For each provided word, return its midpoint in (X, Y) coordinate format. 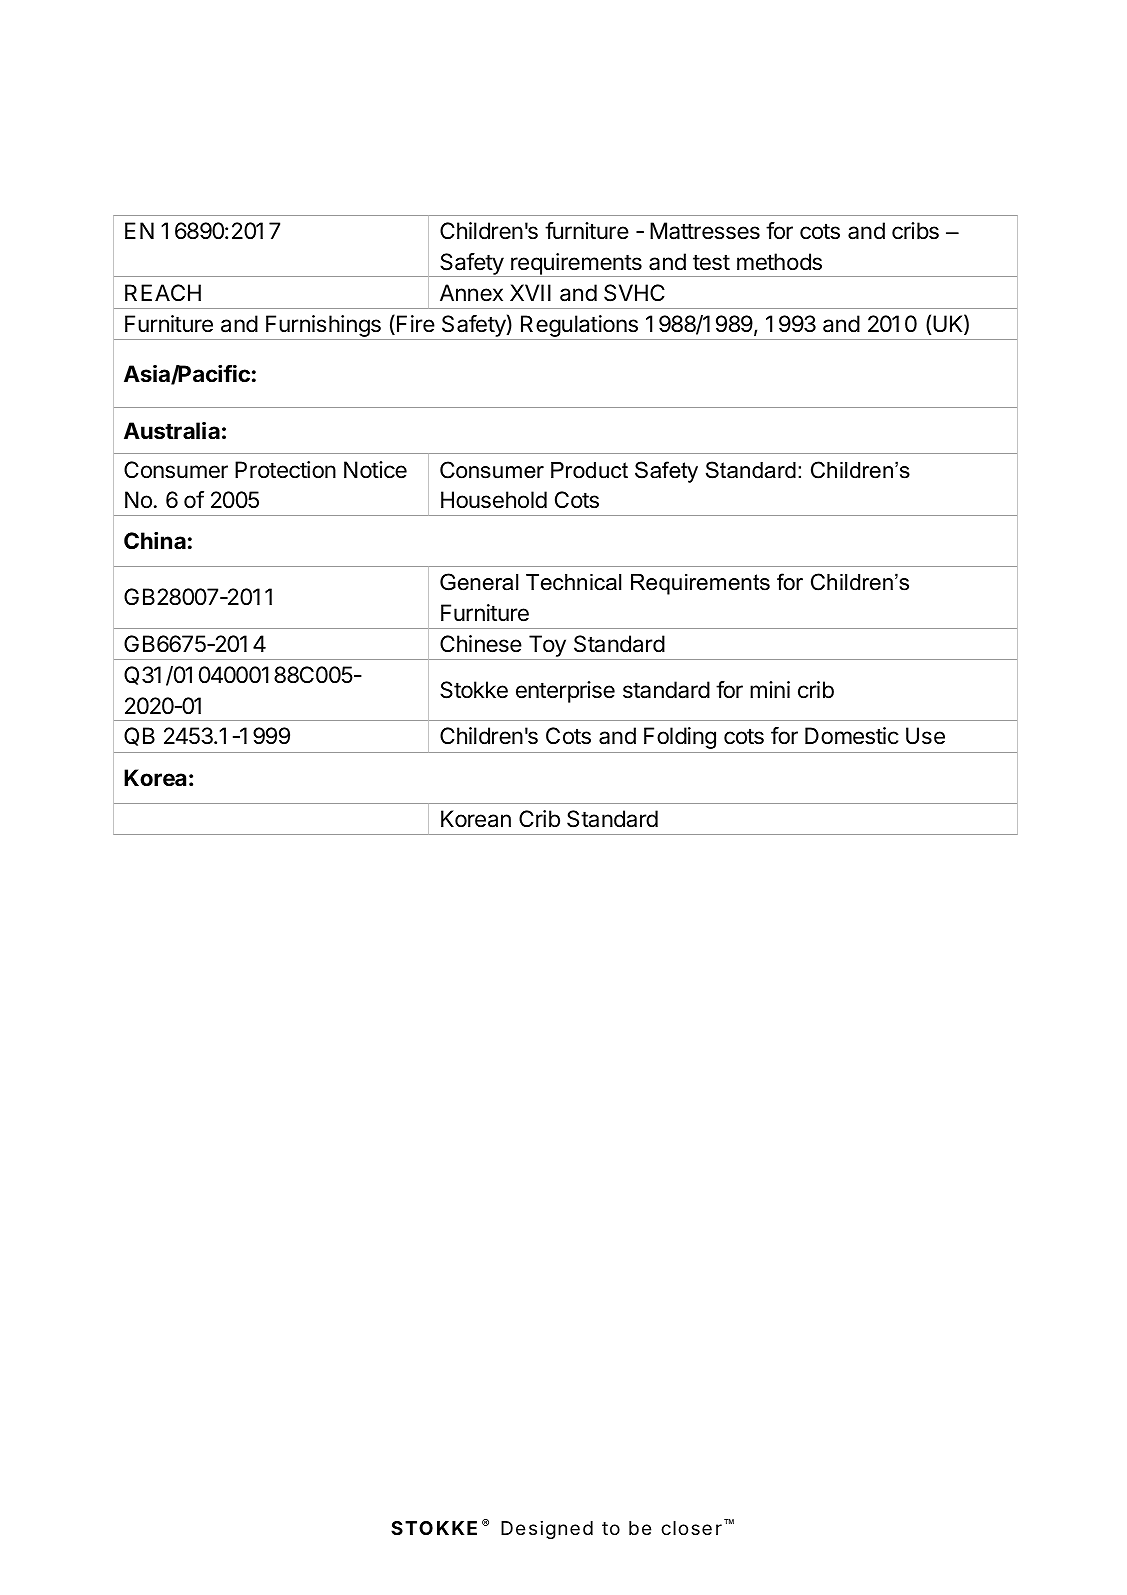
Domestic (852, 736)
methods (779, 262)
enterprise (565, 692)
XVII (530, 292)
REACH (163, 292)
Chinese (481, 644)
